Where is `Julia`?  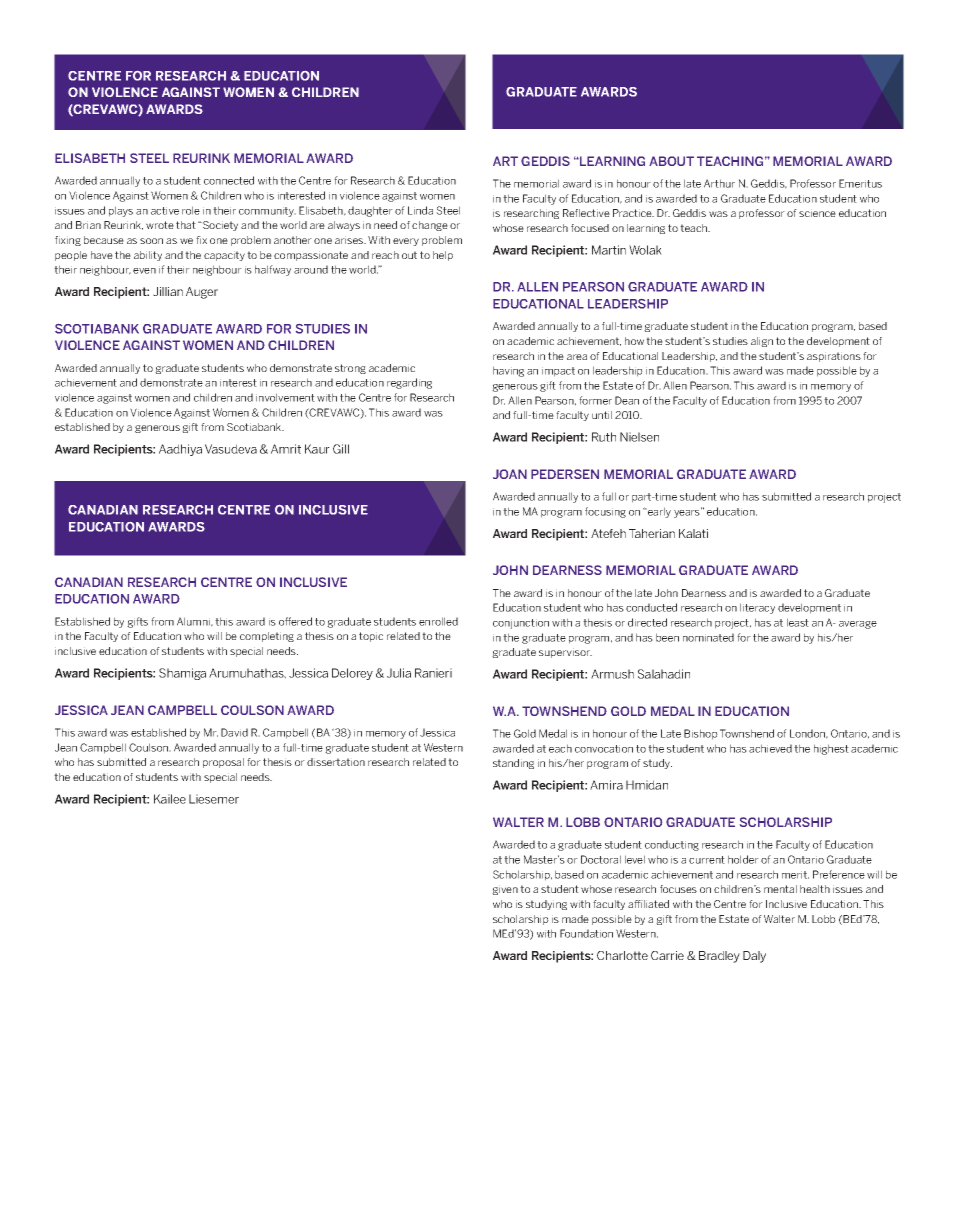
Julia is located at coordinates (399, 673).
